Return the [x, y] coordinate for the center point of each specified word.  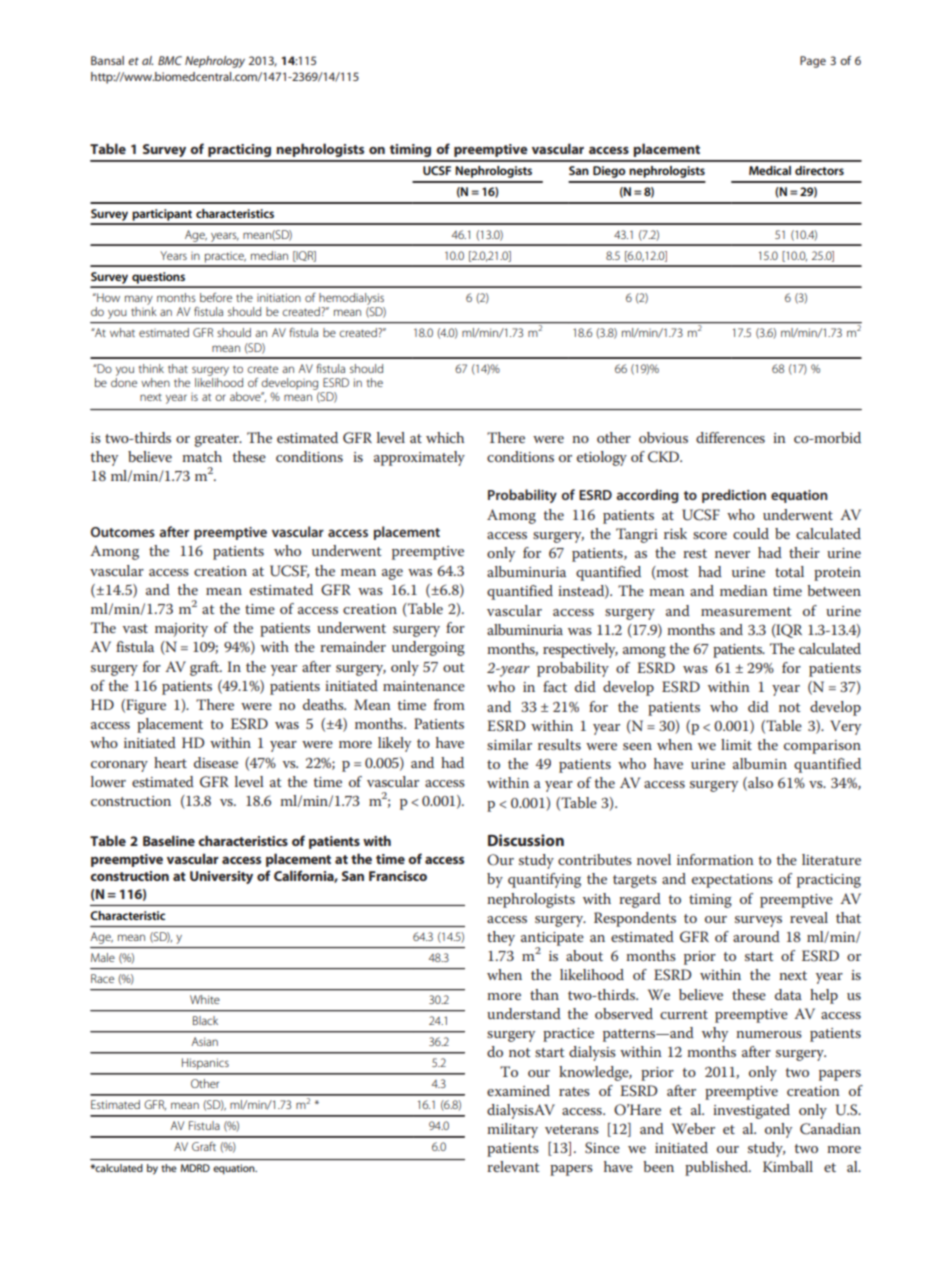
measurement [746, 611]
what [122, 332]
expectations [732, 881]
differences [730, 437]
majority [181, 630]
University [221, 877]
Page [813, 62]
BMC [170, 60]
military [512, 1130]
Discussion [526, 840]
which [445, 437]
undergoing [428, 648]
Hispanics [205, 1064]
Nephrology [215, 62]
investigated [751, 1111]
